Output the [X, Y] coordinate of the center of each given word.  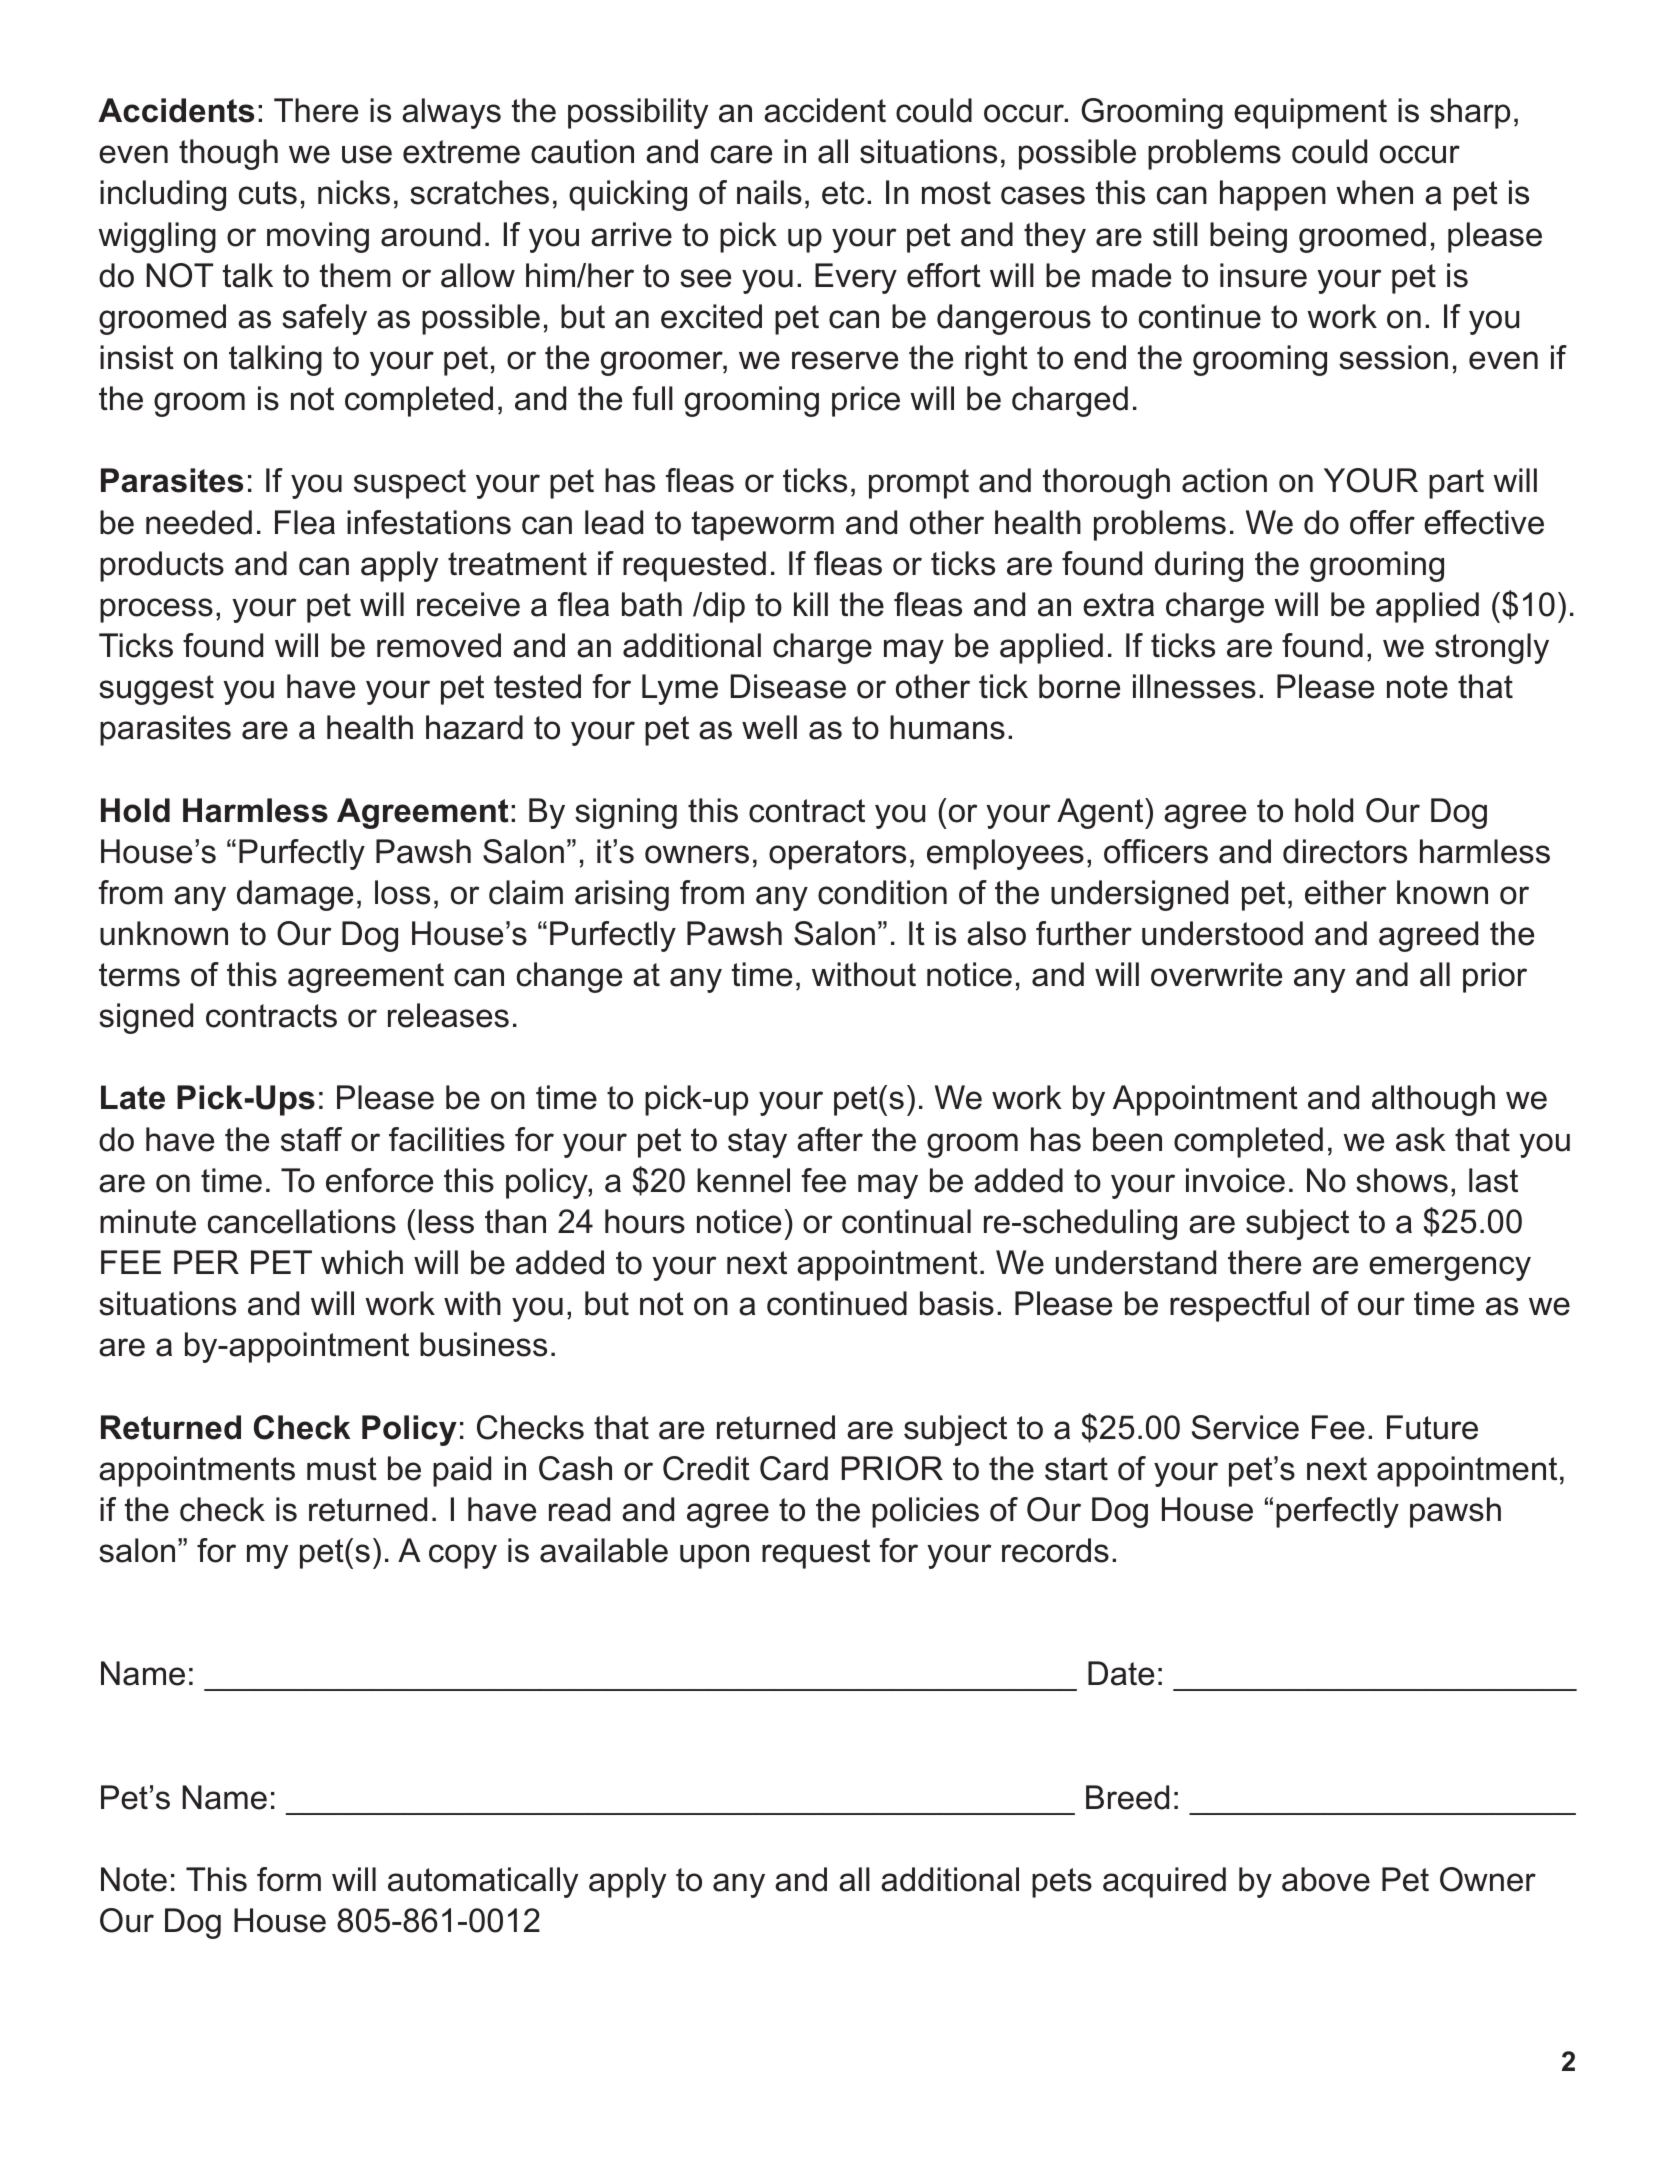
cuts [268, 193]
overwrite [1216, 974]
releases [448, 1015]
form [289, 1879]
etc [843, 193]
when [1374, 192]
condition [882, 892]
